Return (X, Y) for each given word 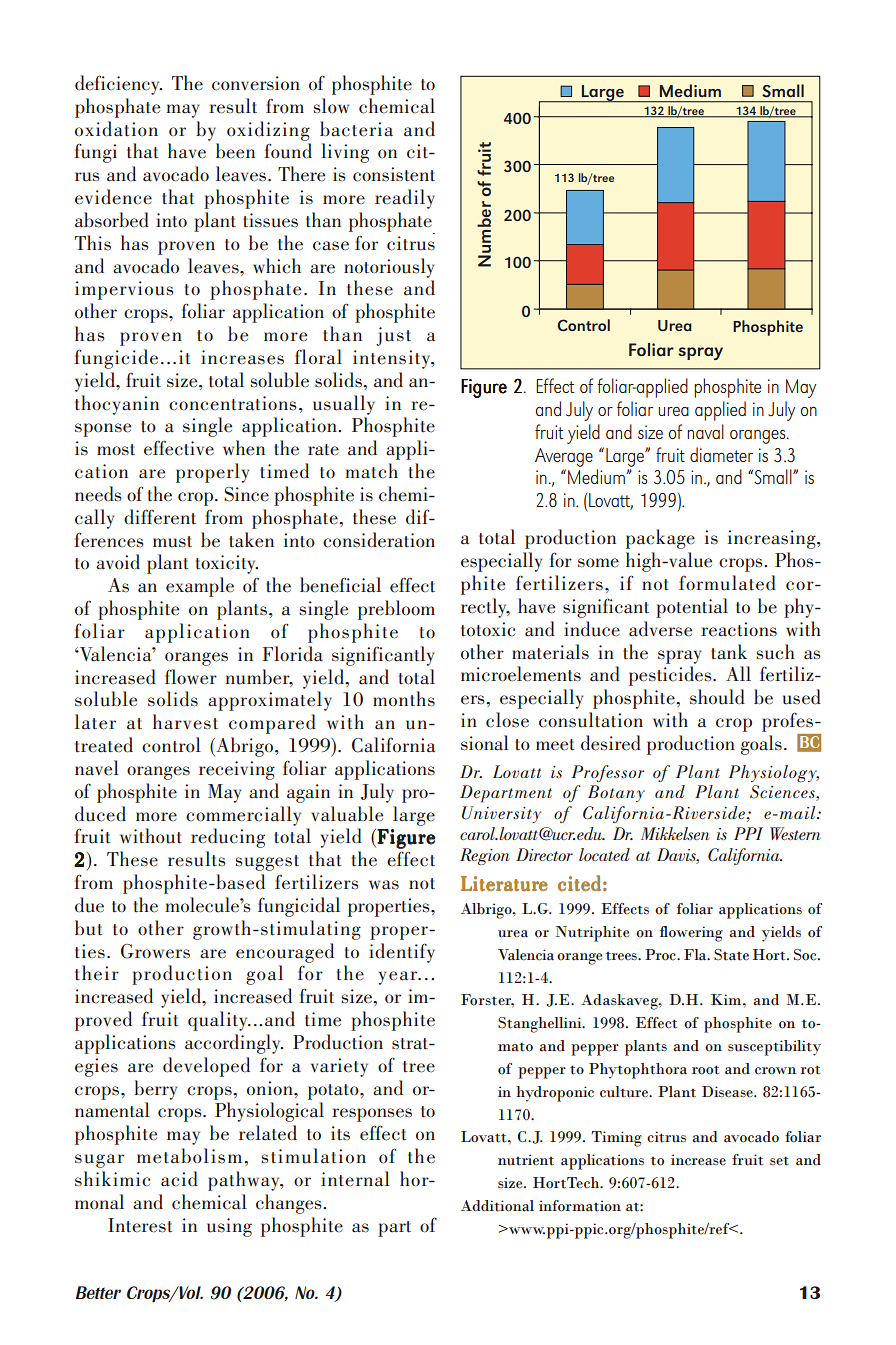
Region (484, 856)
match (372, 471)
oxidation (116, 129)
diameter (721, 454)
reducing (228, 838)
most (116, 450)
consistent (394, 174)
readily (405, 199)
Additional (497, 1206)
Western (795, 833)
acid (179, 1179)
